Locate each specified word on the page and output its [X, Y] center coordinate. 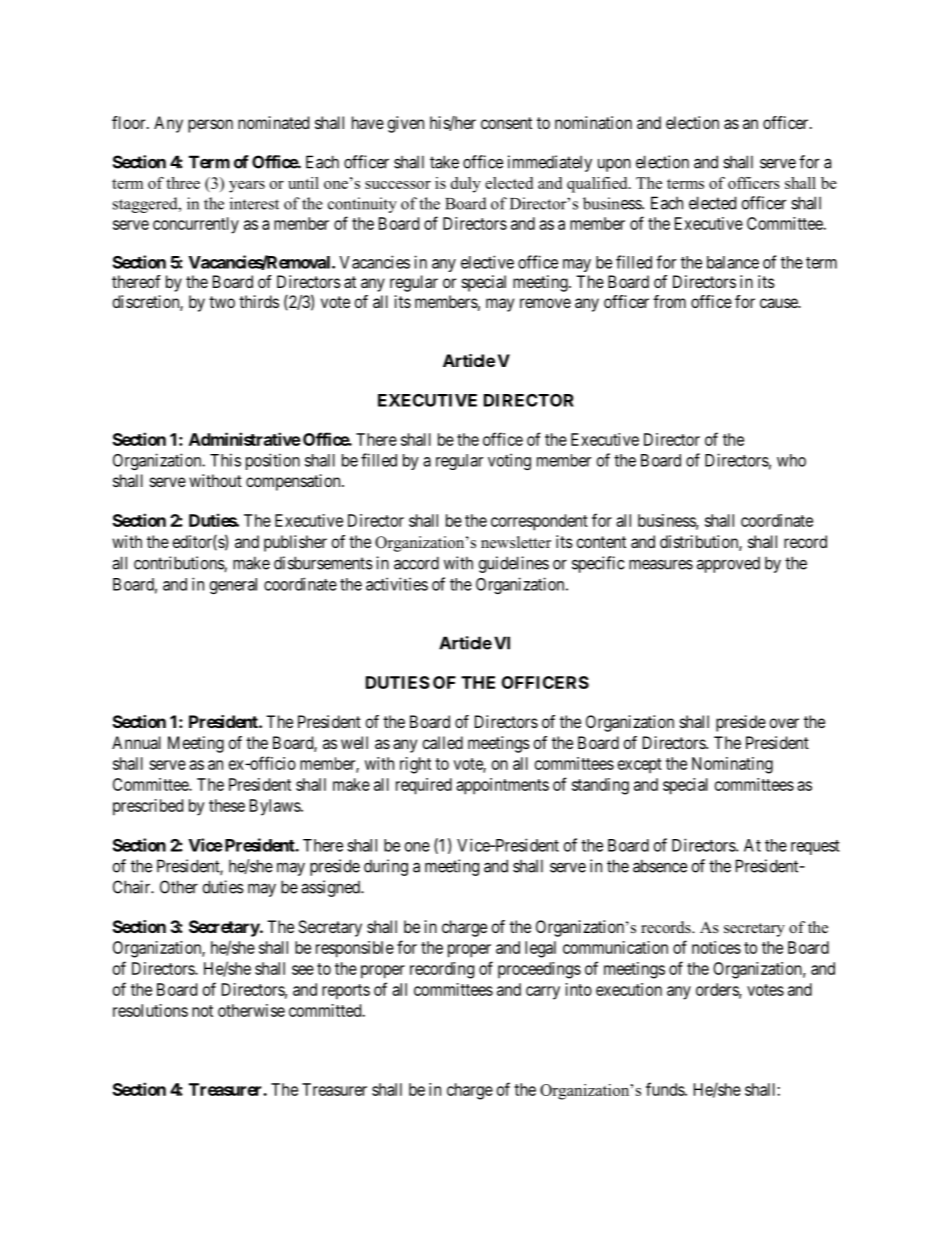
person [210, 126]
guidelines [514, 564]
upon [614, 165]
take [444, 162]
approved [728, 565]
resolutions [150, 1010]
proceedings [539, 970]
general [233, 586]
